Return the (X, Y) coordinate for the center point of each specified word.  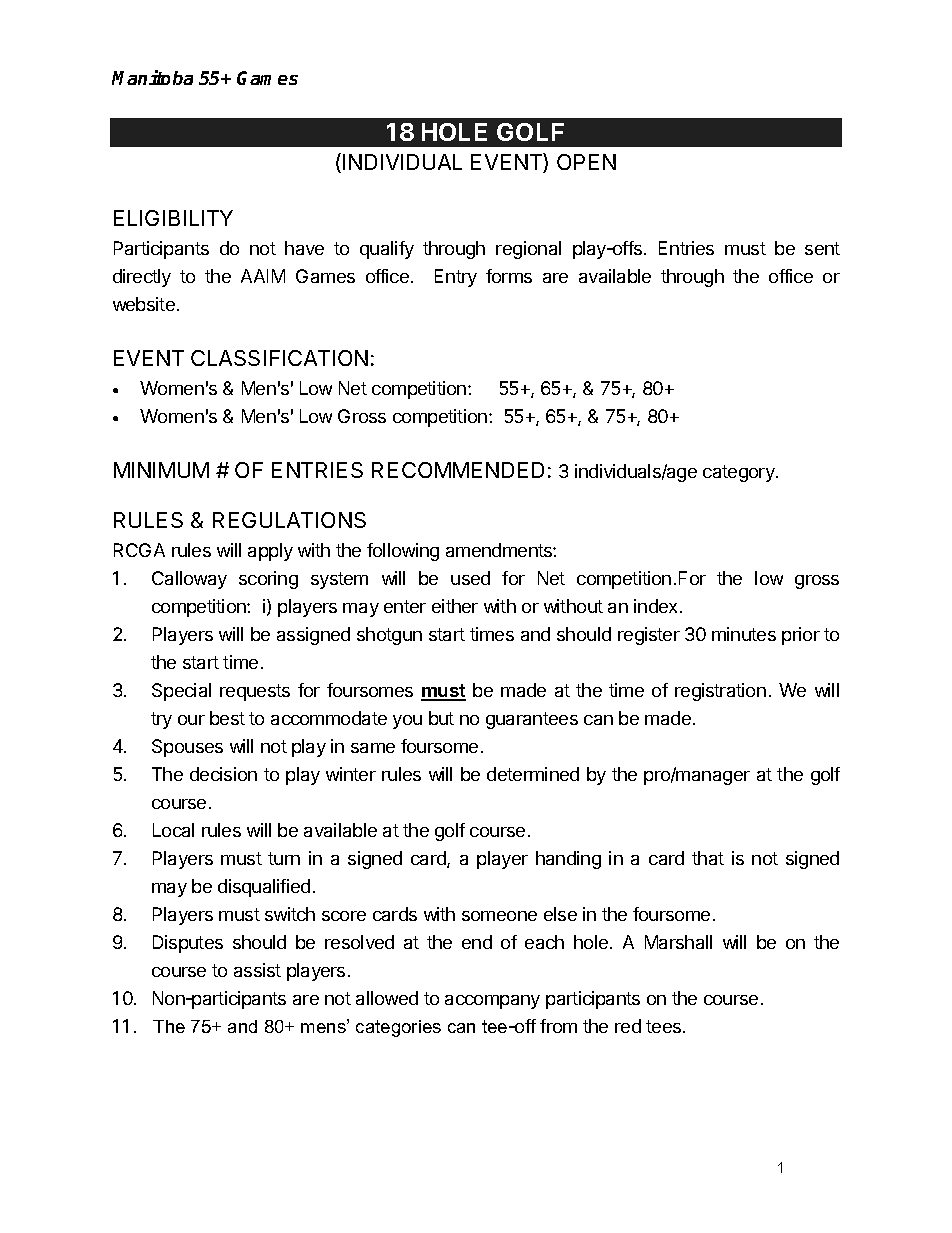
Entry (456, 278)
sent (822, 248)
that (708, 858)
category (740, 473)
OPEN (586, 162)
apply (270, 552)
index (657, 606)
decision (223, 774)
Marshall (678, 942)
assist (257, 970)
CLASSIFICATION (279, 358)
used (470, 578)
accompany (492, 1002)
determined (533, 774)
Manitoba (152, 77)
